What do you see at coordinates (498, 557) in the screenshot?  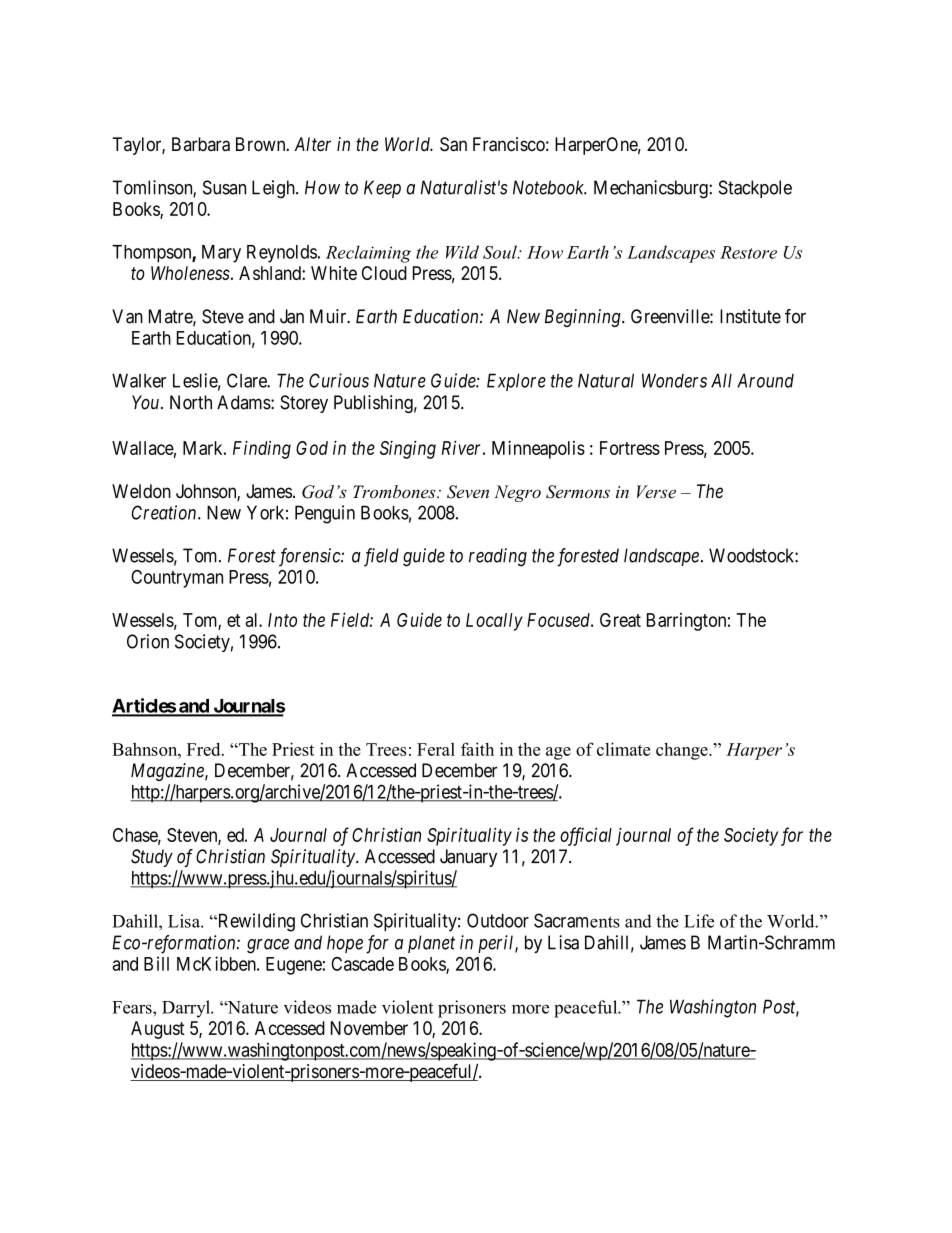 I see `reading` at bounding box center [498, 557].
